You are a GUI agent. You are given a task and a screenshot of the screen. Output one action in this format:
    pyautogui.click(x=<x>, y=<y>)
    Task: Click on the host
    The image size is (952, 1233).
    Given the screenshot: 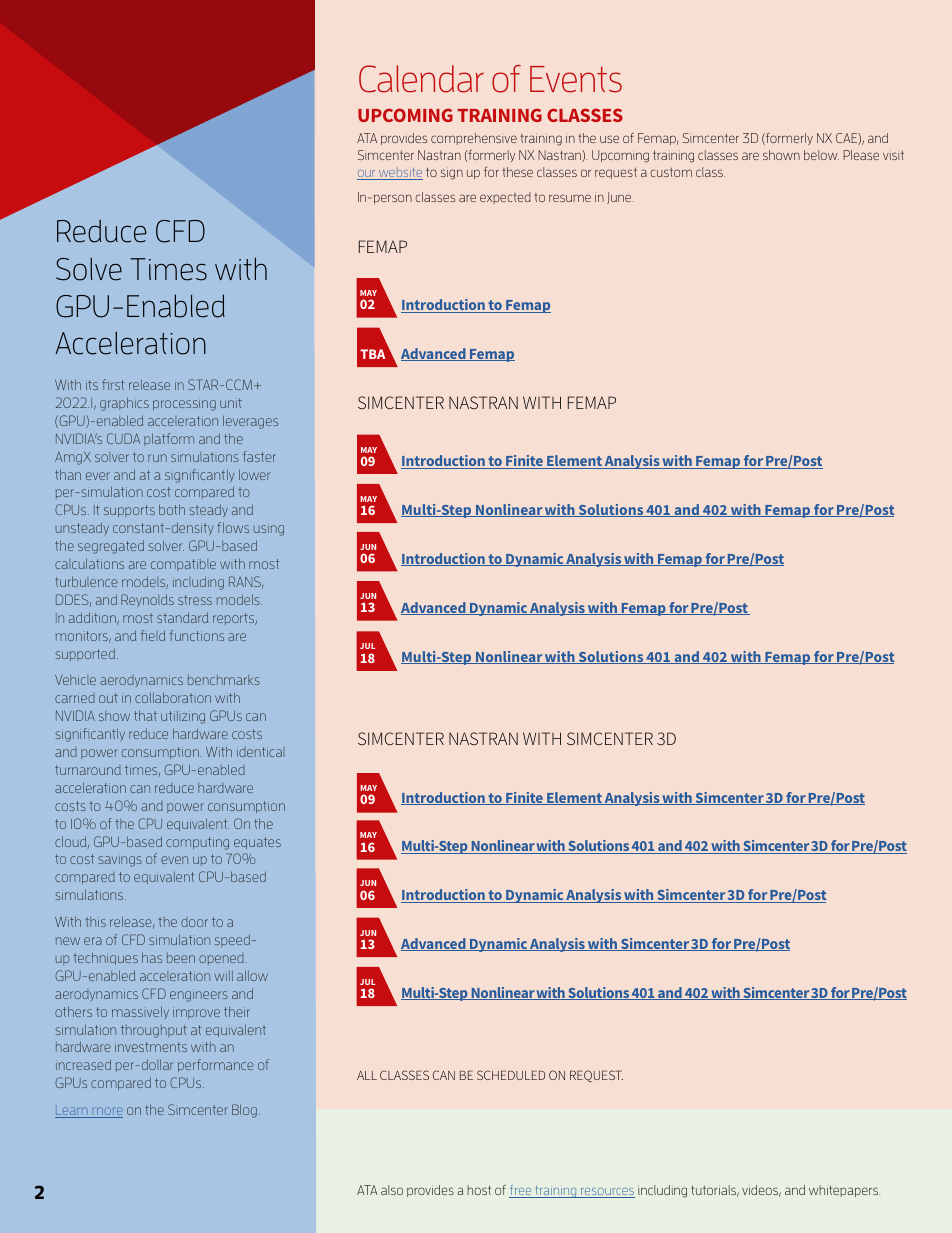 What is the action you would take?
    pyautogui.click(x=479, y=1190)
